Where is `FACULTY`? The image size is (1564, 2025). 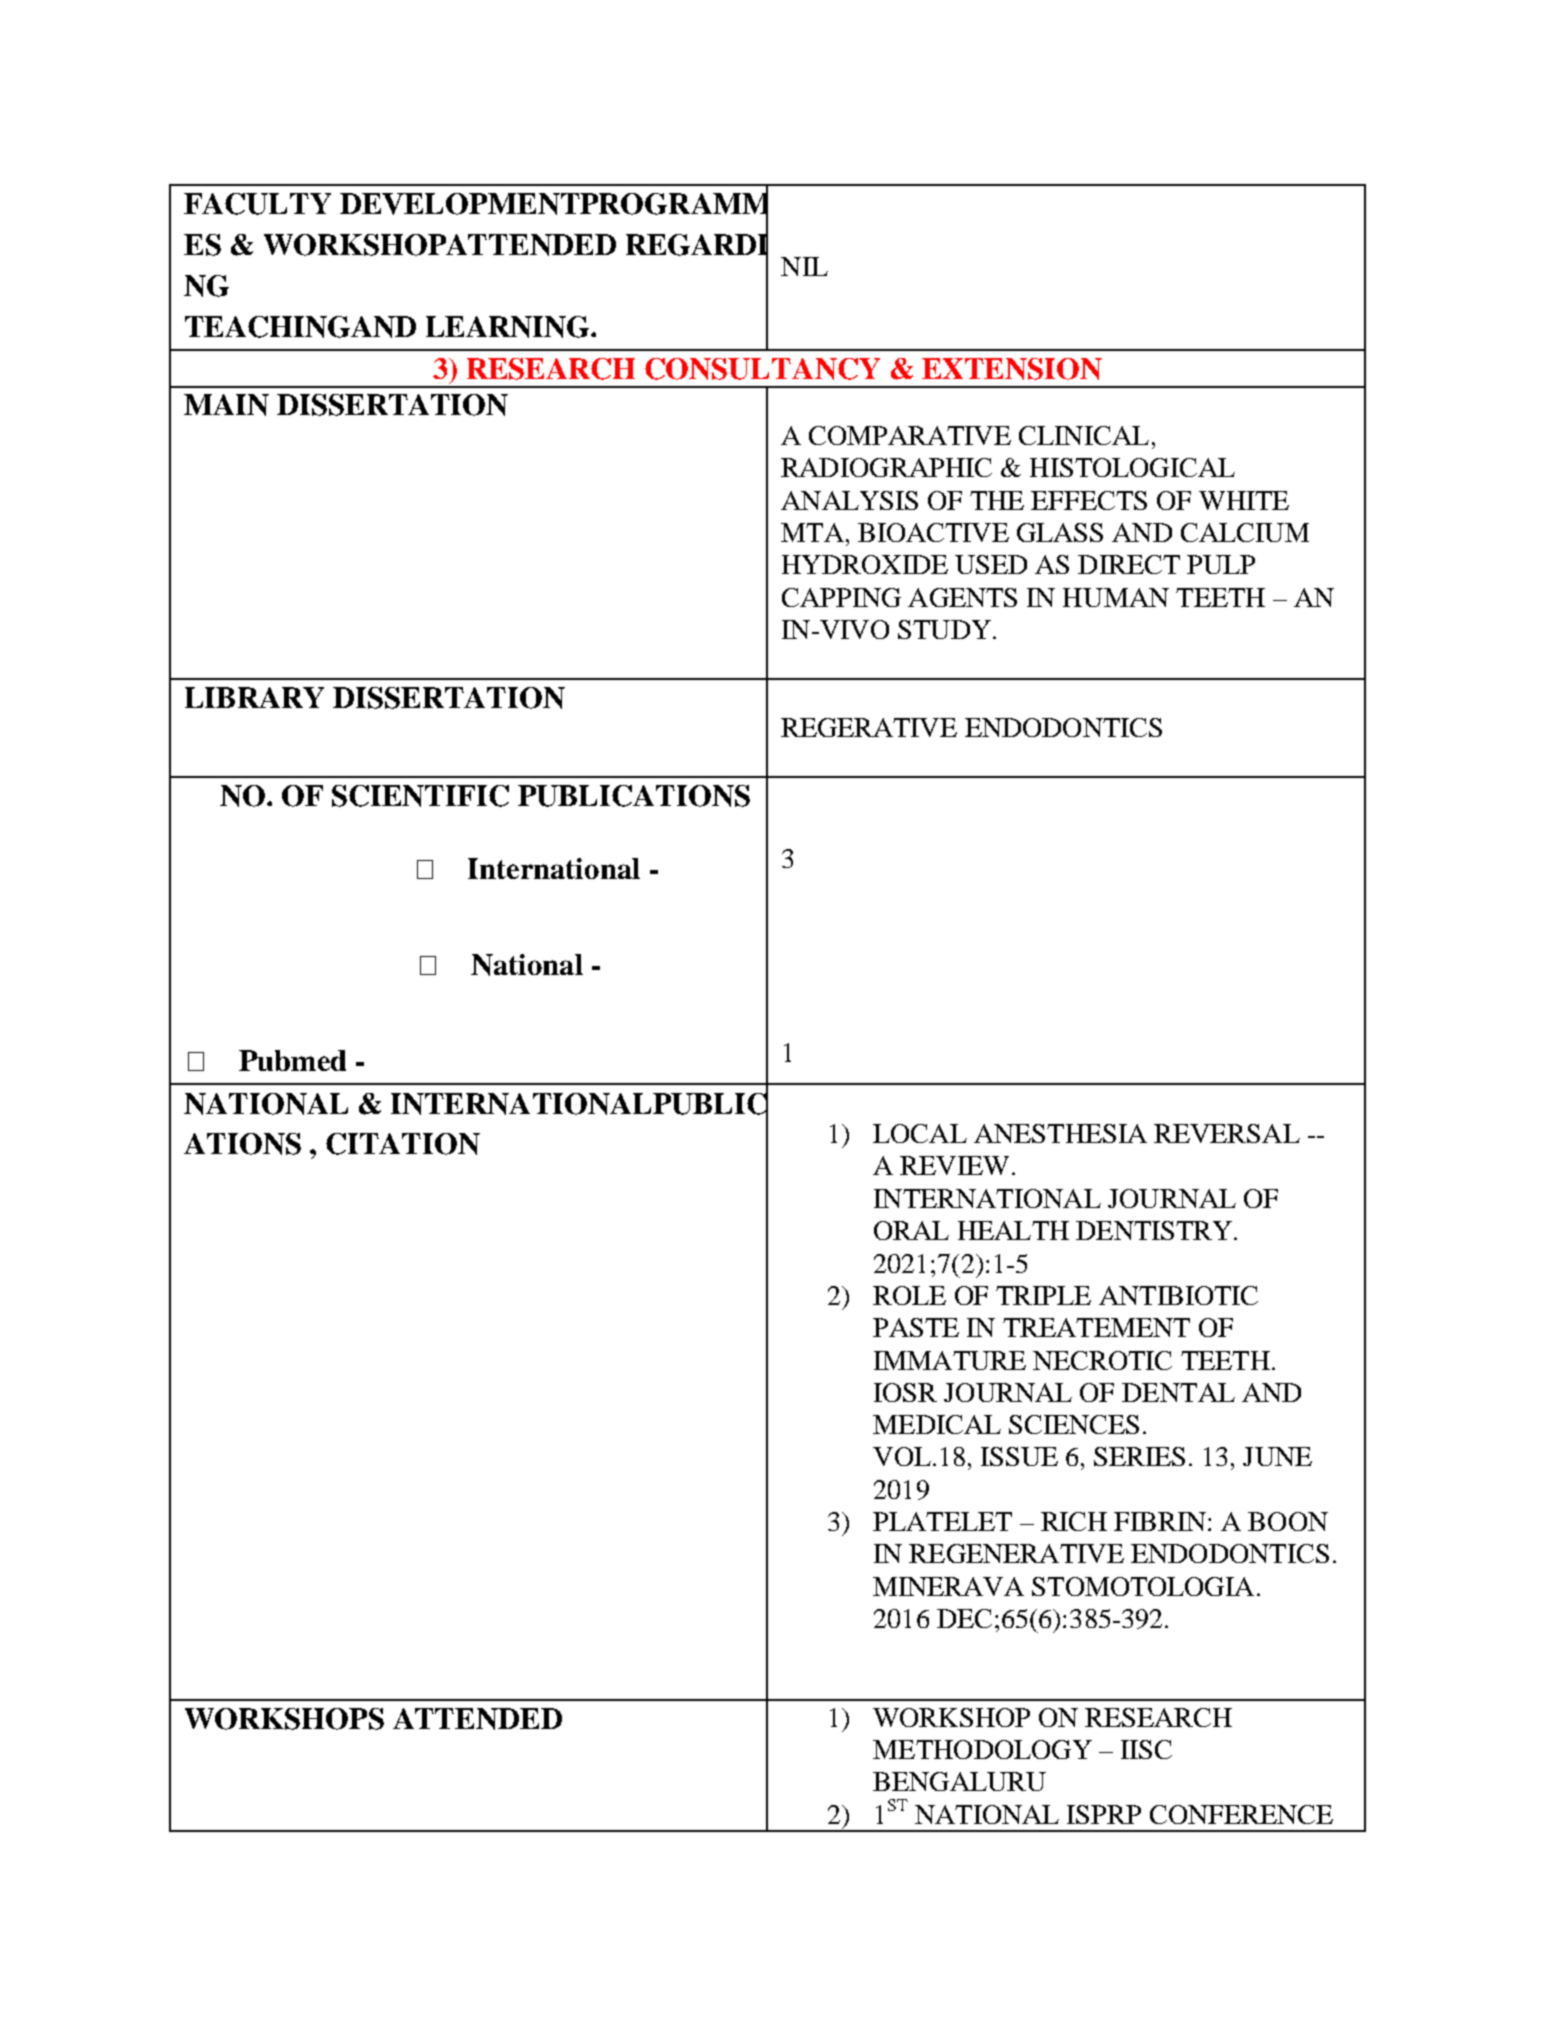
FACULTY is located at coordinates (257, 204).
